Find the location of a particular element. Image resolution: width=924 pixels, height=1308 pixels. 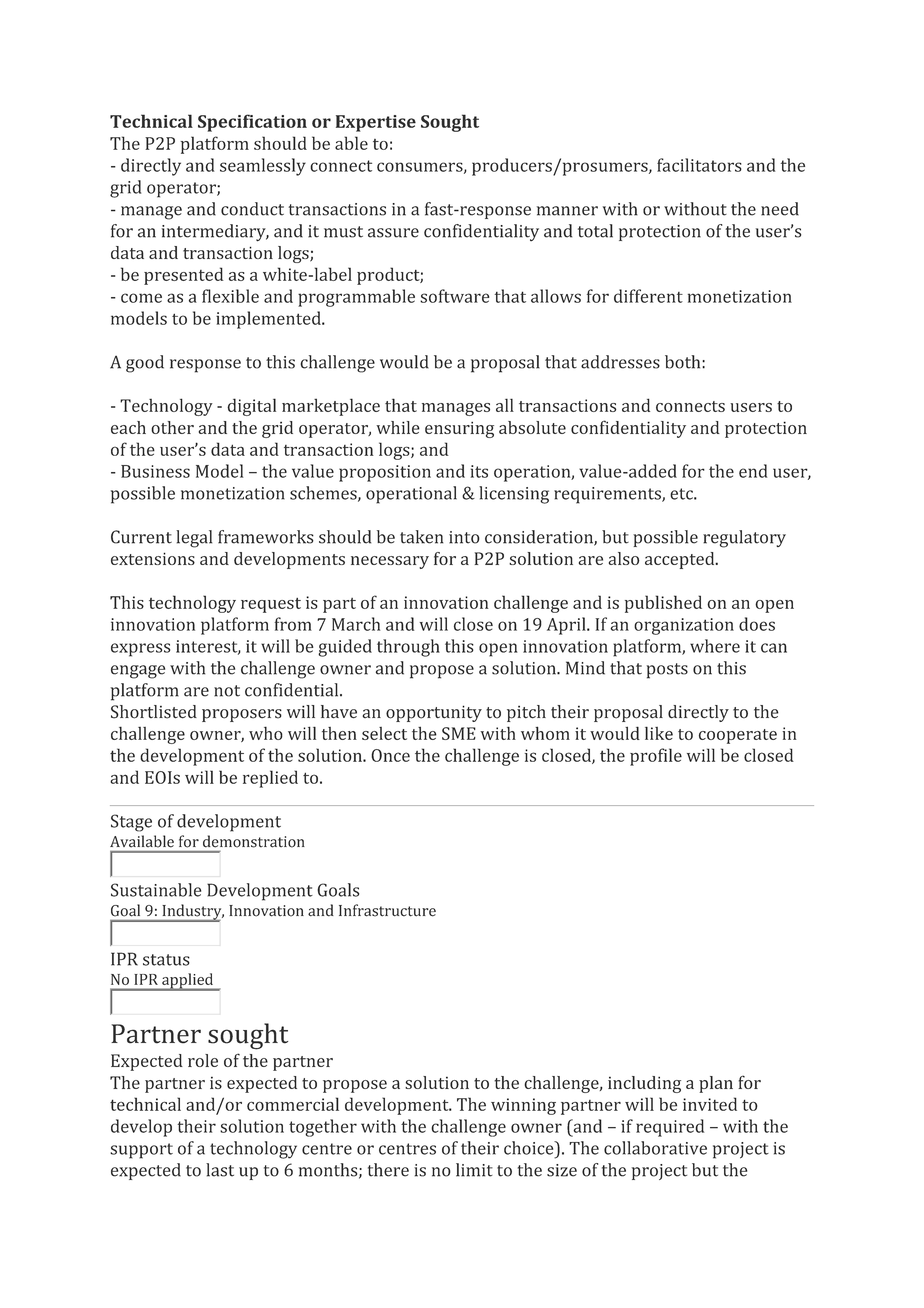

digital is located at coordinates (251, 407).
